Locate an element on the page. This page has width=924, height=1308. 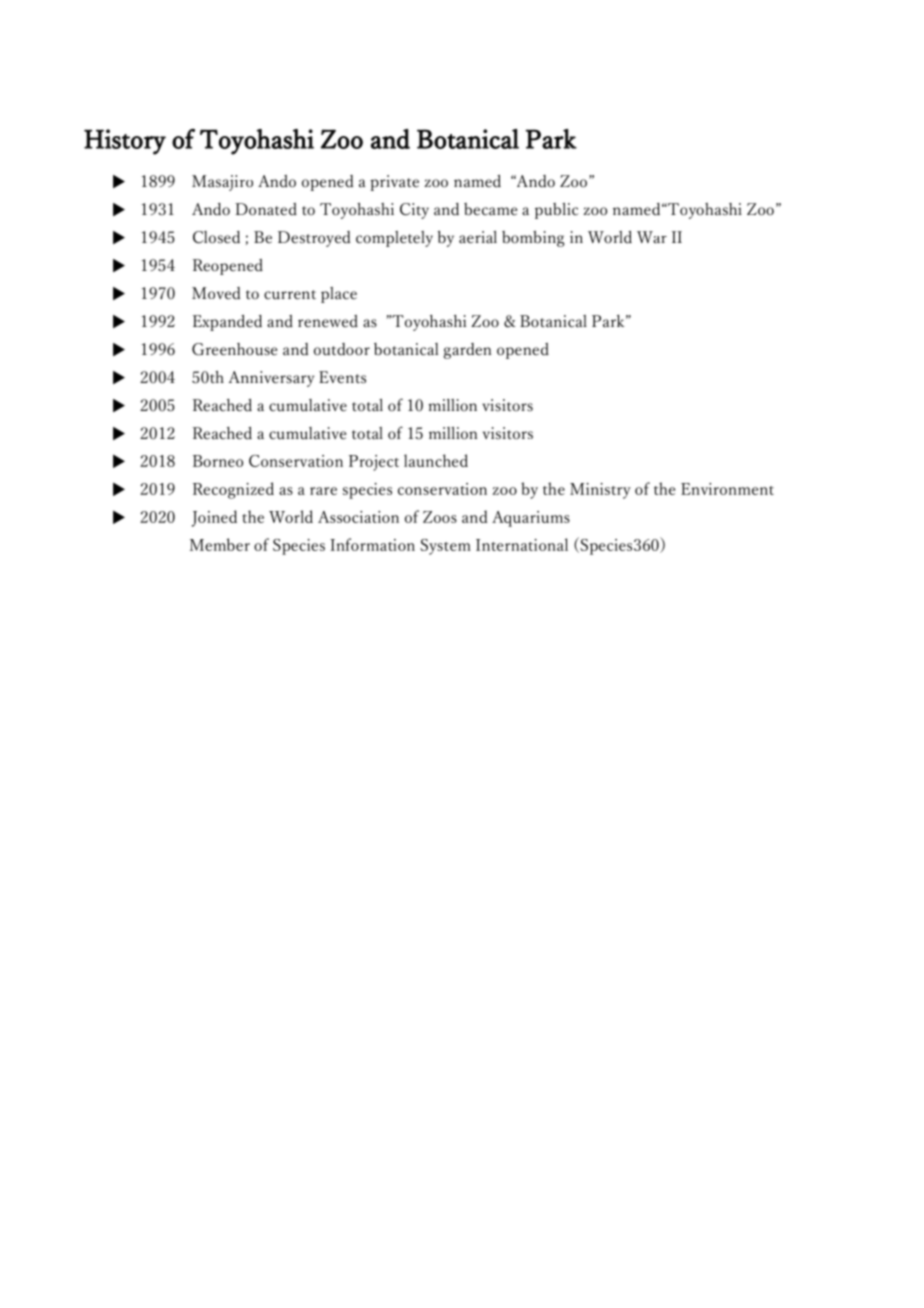
Project is located at coordinates (374, 463).
